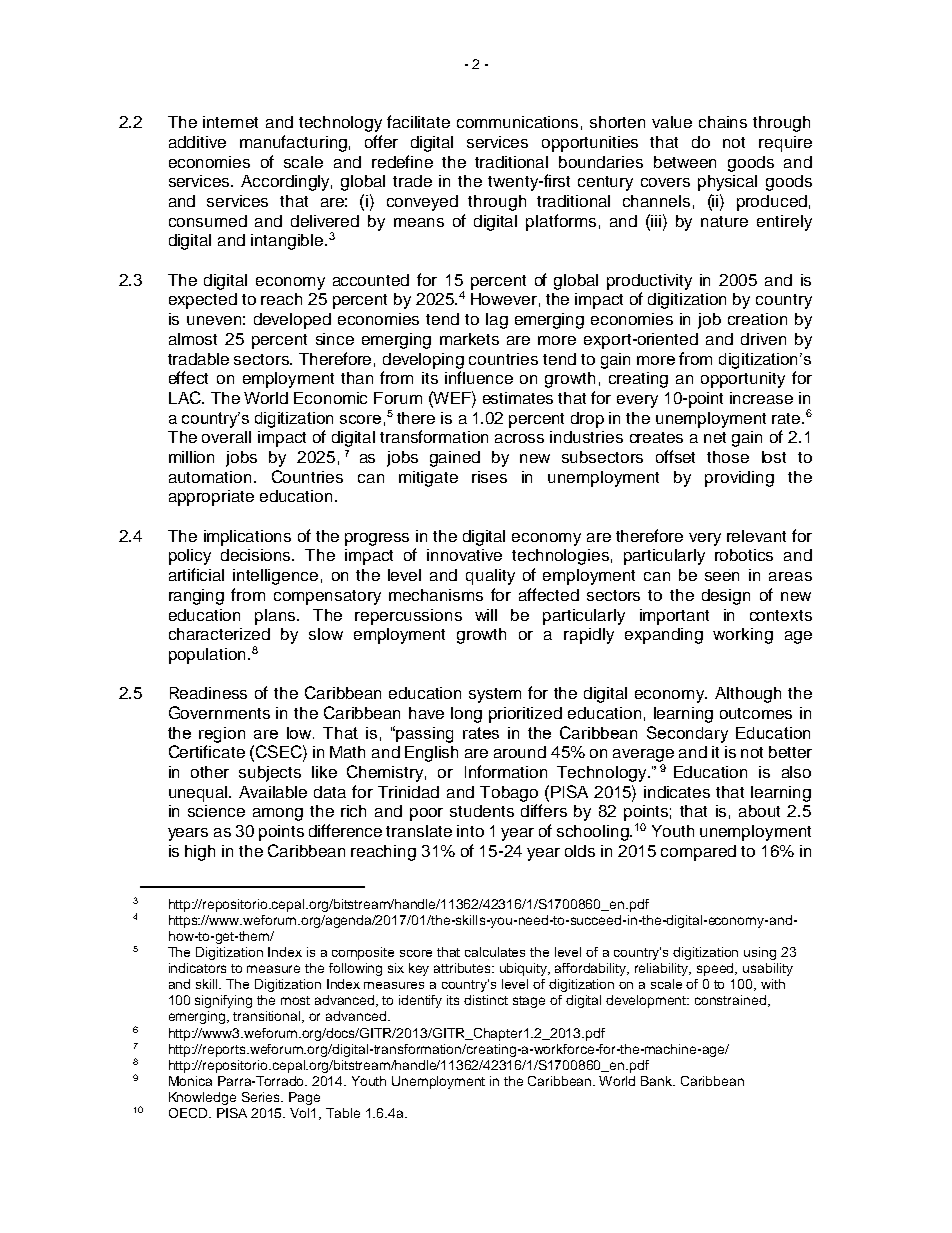 The image size is (952, 1233). I want to click on chains, so click(723, 122).
